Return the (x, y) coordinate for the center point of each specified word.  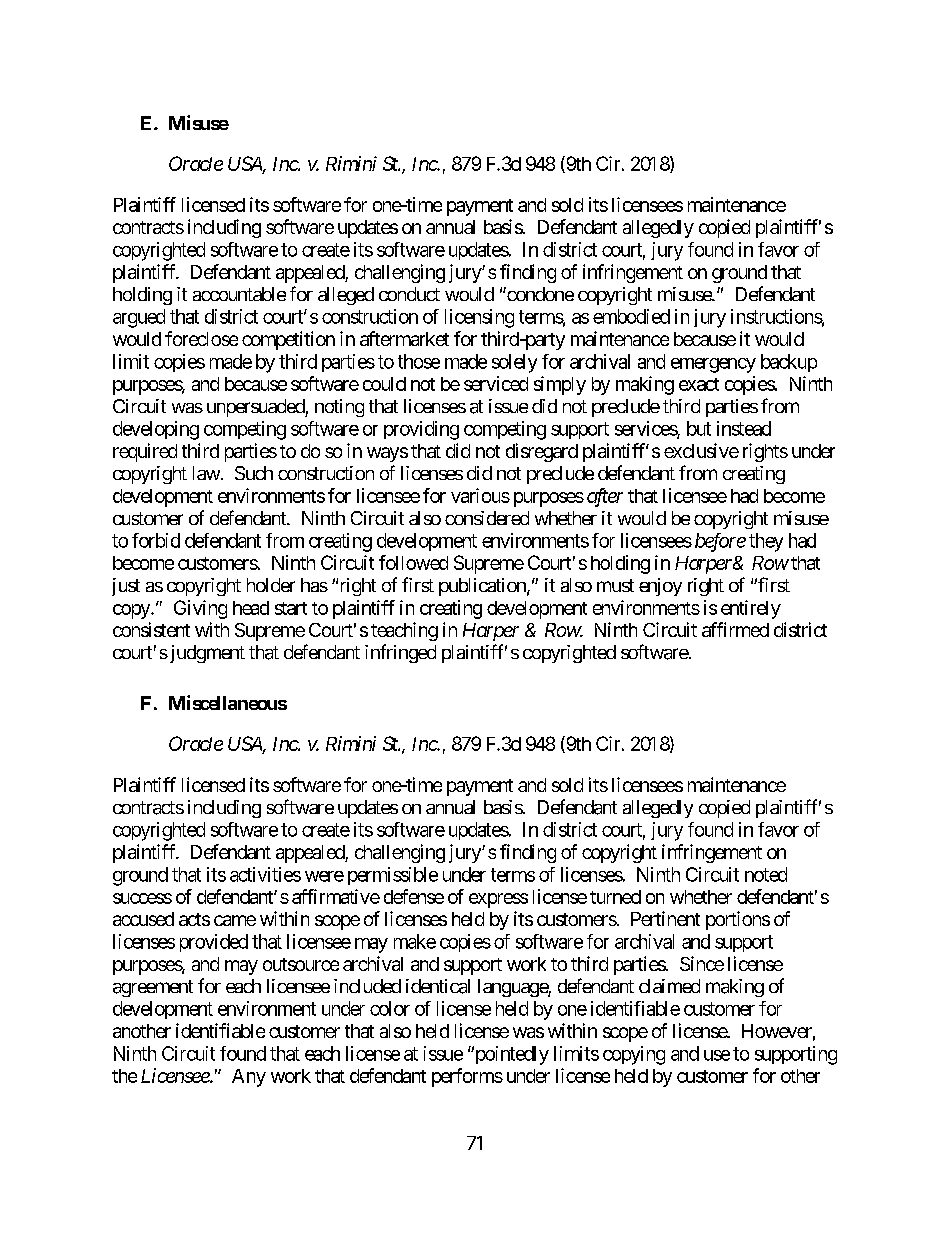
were (324, 876)
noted (766, 874)
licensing (479, 318)
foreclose (201, 338)
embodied (631, 316)
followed (413, 562)
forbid (156, 540)
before (720, 542)
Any (249, 1078)
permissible (393, 876)
